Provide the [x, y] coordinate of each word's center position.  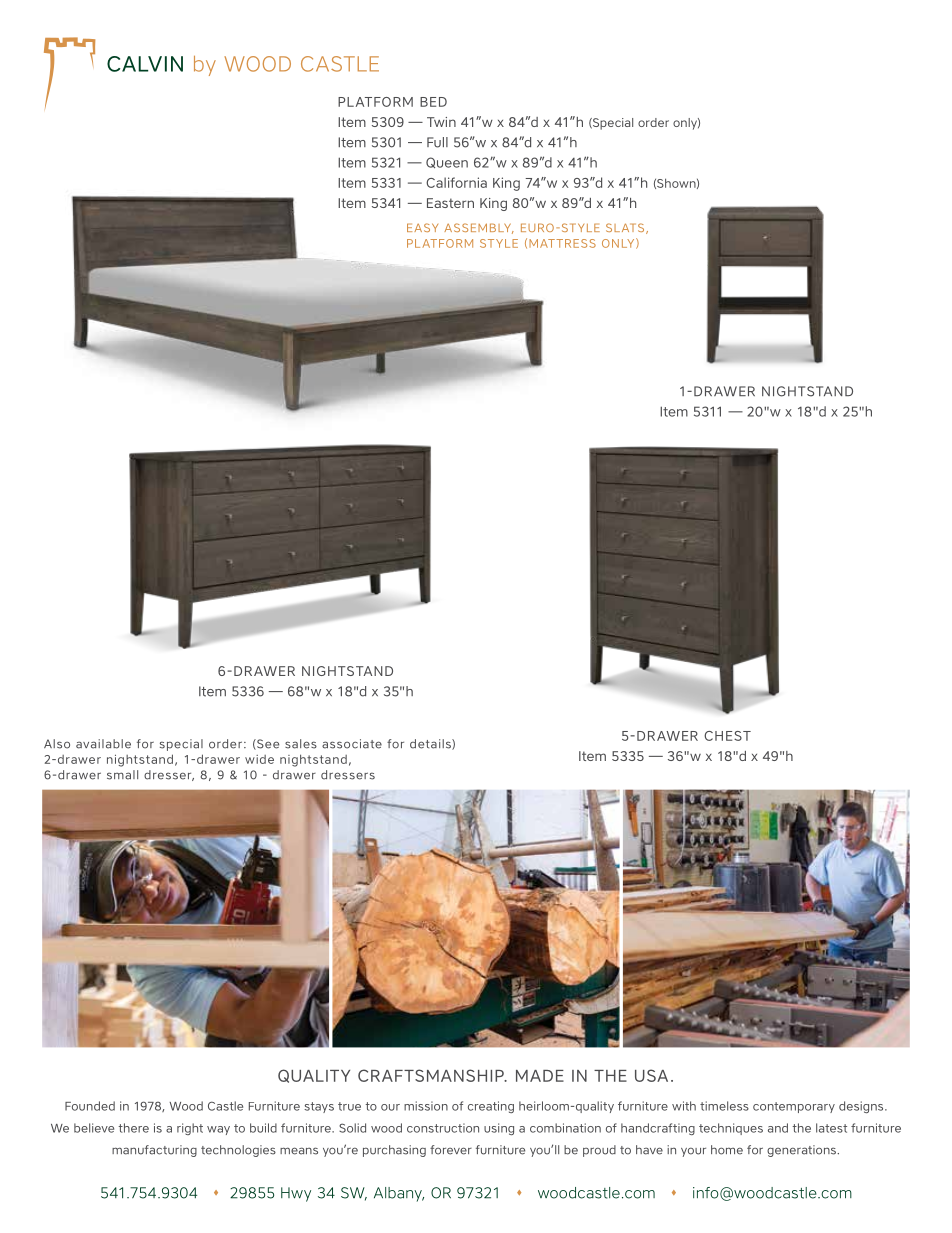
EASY [422, 227]
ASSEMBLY [479, 228]
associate [352, 744]
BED [433, 102]
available [103, 744]
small [122, 775]
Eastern [450, 203]
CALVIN [145, 64]
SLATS [626, 228]
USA [651, 1075]
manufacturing [154, 1151]
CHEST [727, 736]
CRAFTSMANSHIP [432, 1075]
